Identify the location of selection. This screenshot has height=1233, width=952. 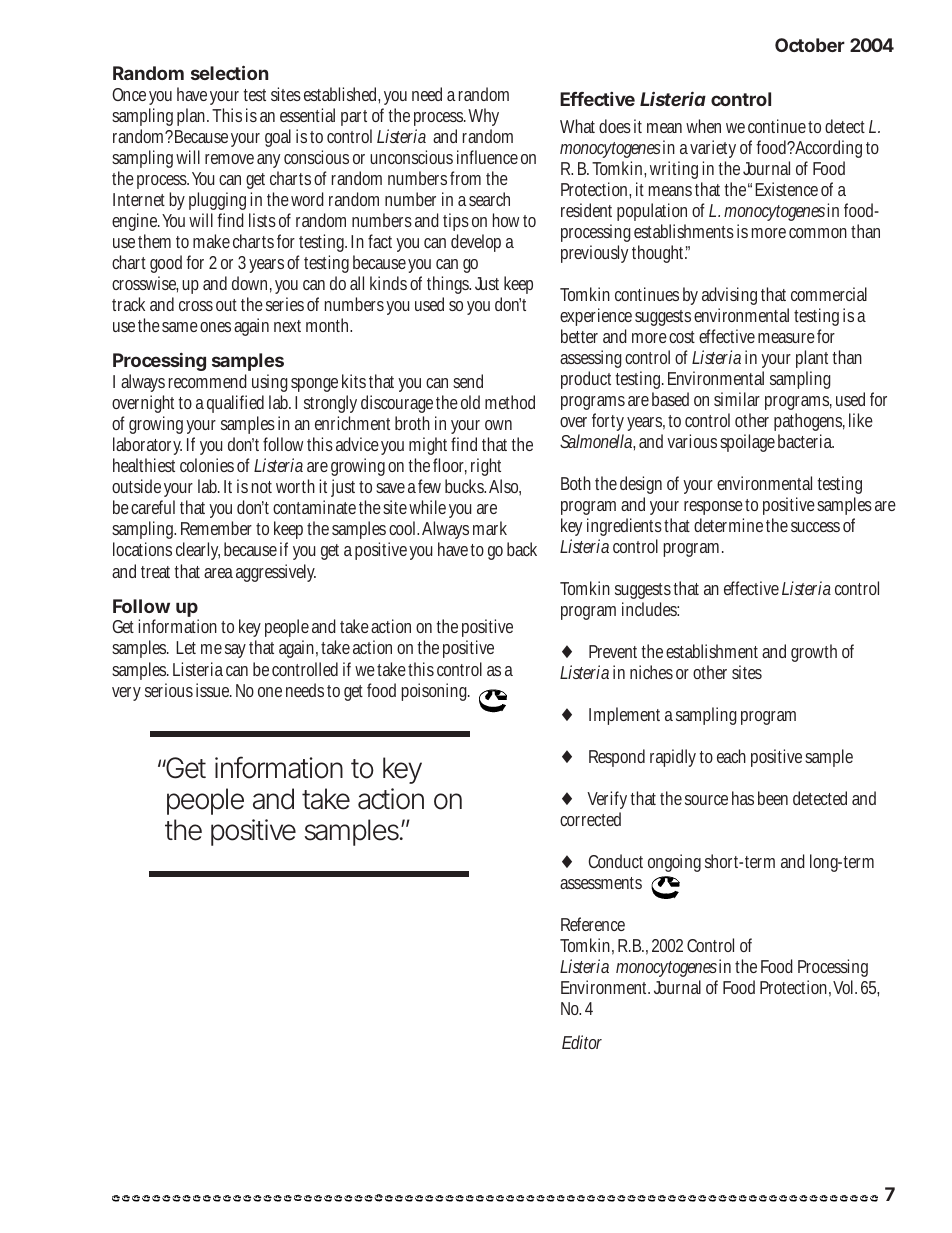
(229, 72).
